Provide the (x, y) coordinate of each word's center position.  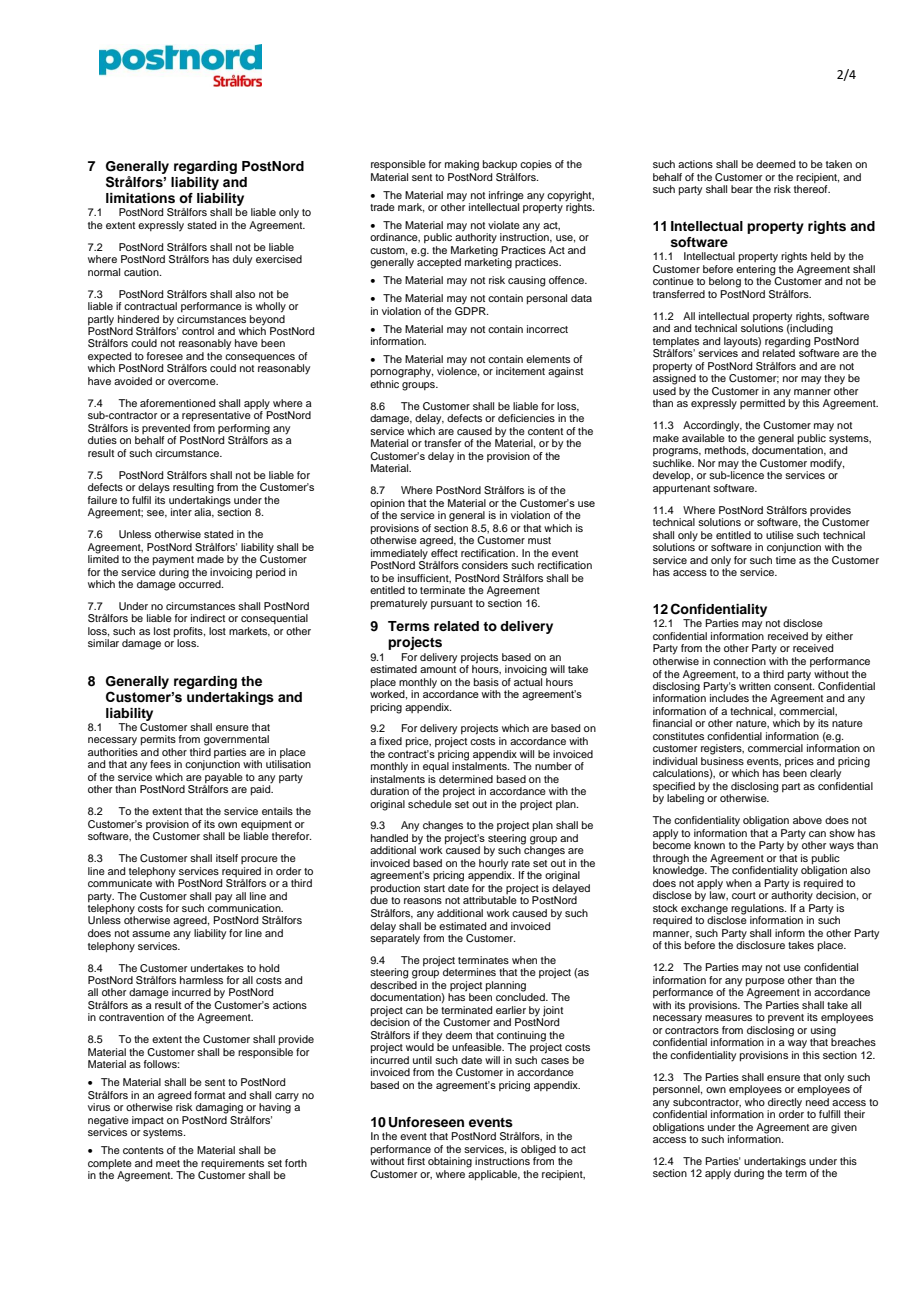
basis (486, 682)
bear (742, 189)
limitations (140, 198)
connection (739, 661)
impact (148, 1121)
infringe (506, 196)
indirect (208, 618)
